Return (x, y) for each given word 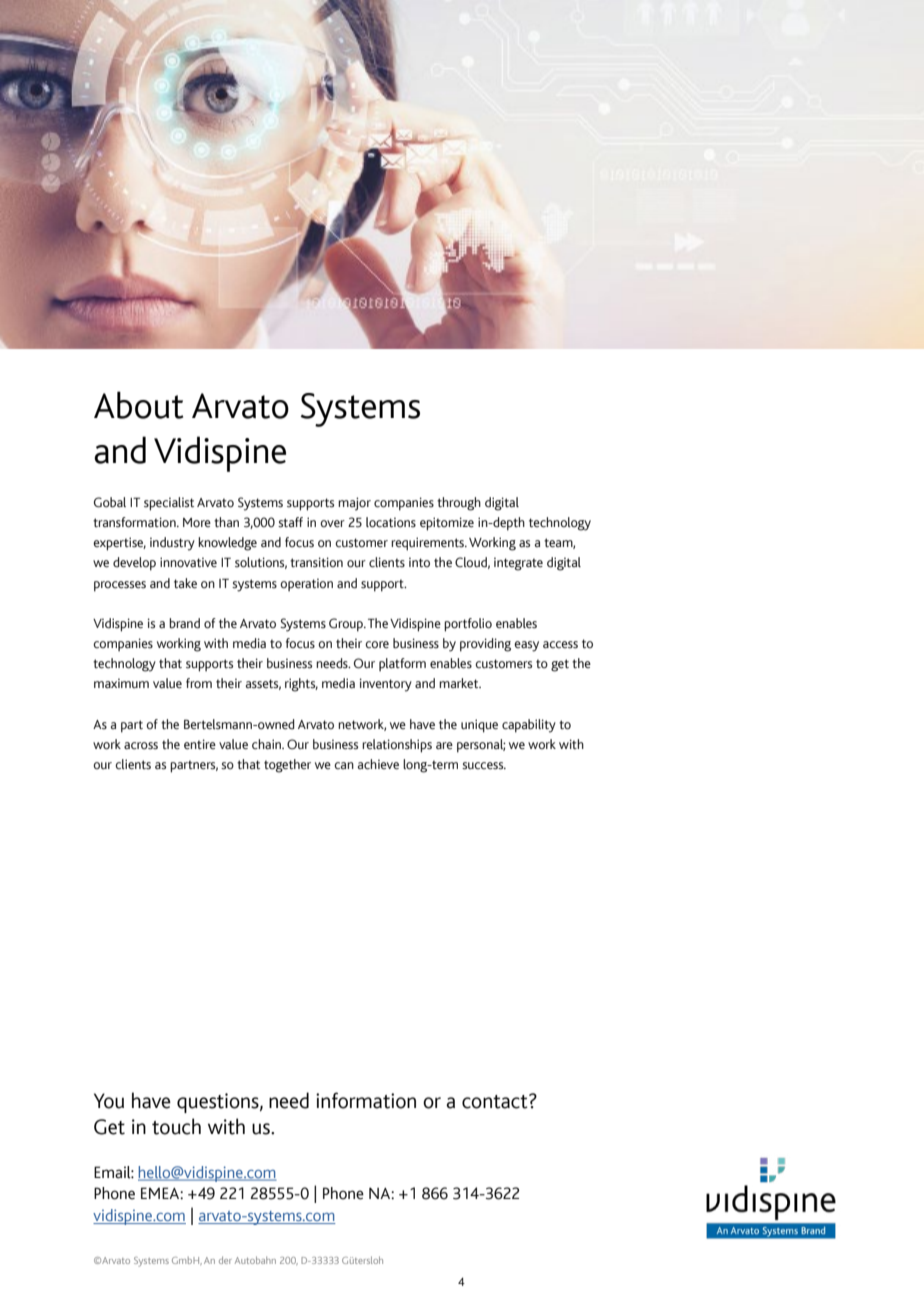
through (459, 504)
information (366, 1100)
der (225, 1260)
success (484, 766)
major (354, 504)
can (344, 765)
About (138, 405)
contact (496, 1101)
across (141, 746)
